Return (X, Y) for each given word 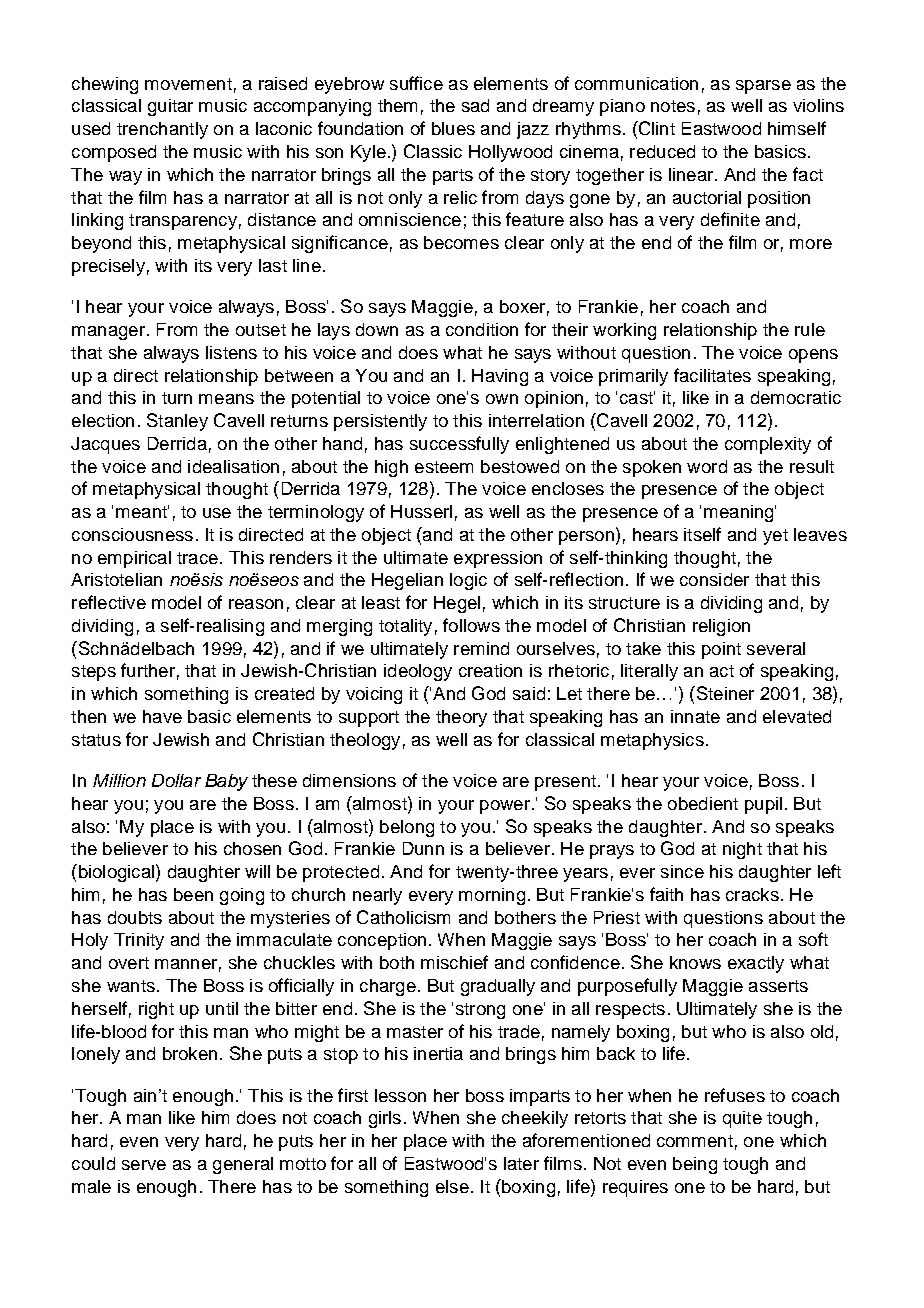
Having (500, 377)
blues (453, 128)
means (226, 399)
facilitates (712, 375)
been (193, 894)
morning (492, 896)
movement (188, 84)
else (452, 1186)
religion (721, 627)
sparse (763, 87)
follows (471, 625)
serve (144, 1165)
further (148, 670)
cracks (752, 894)
